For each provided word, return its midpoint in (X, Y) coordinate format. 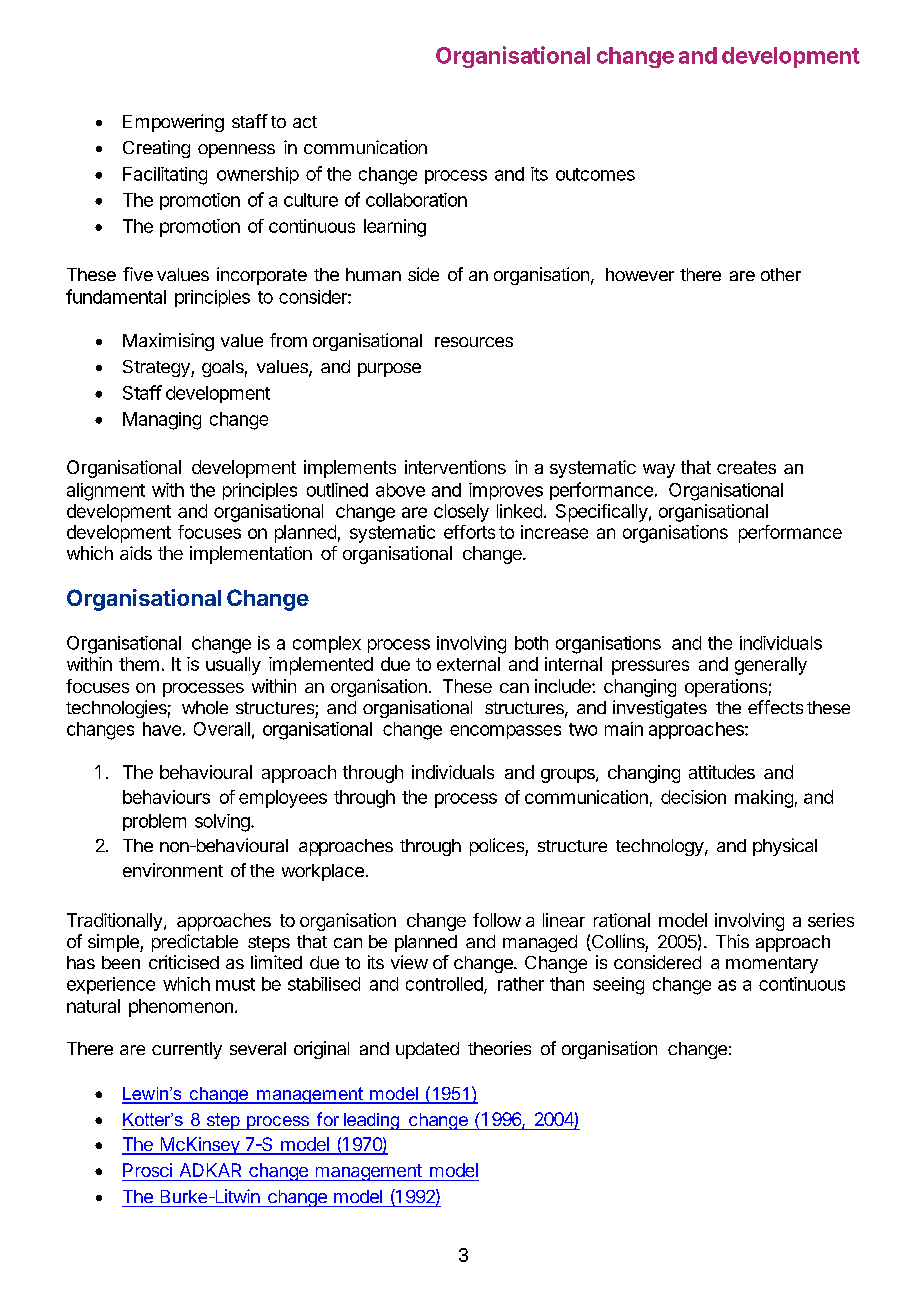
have (162, 729)
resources (474, 342)
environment (173, 870)
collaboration (416, 200)
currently (187, 1050)
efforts (469, 532)
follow (497, 920)
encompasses (505, 732)
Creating (156, 149)
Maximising (168, 342)
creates (746, 467)
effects (775, 707)
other (781, 274)
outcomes (595, 174)
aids (136, 553)
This (732, 941)
